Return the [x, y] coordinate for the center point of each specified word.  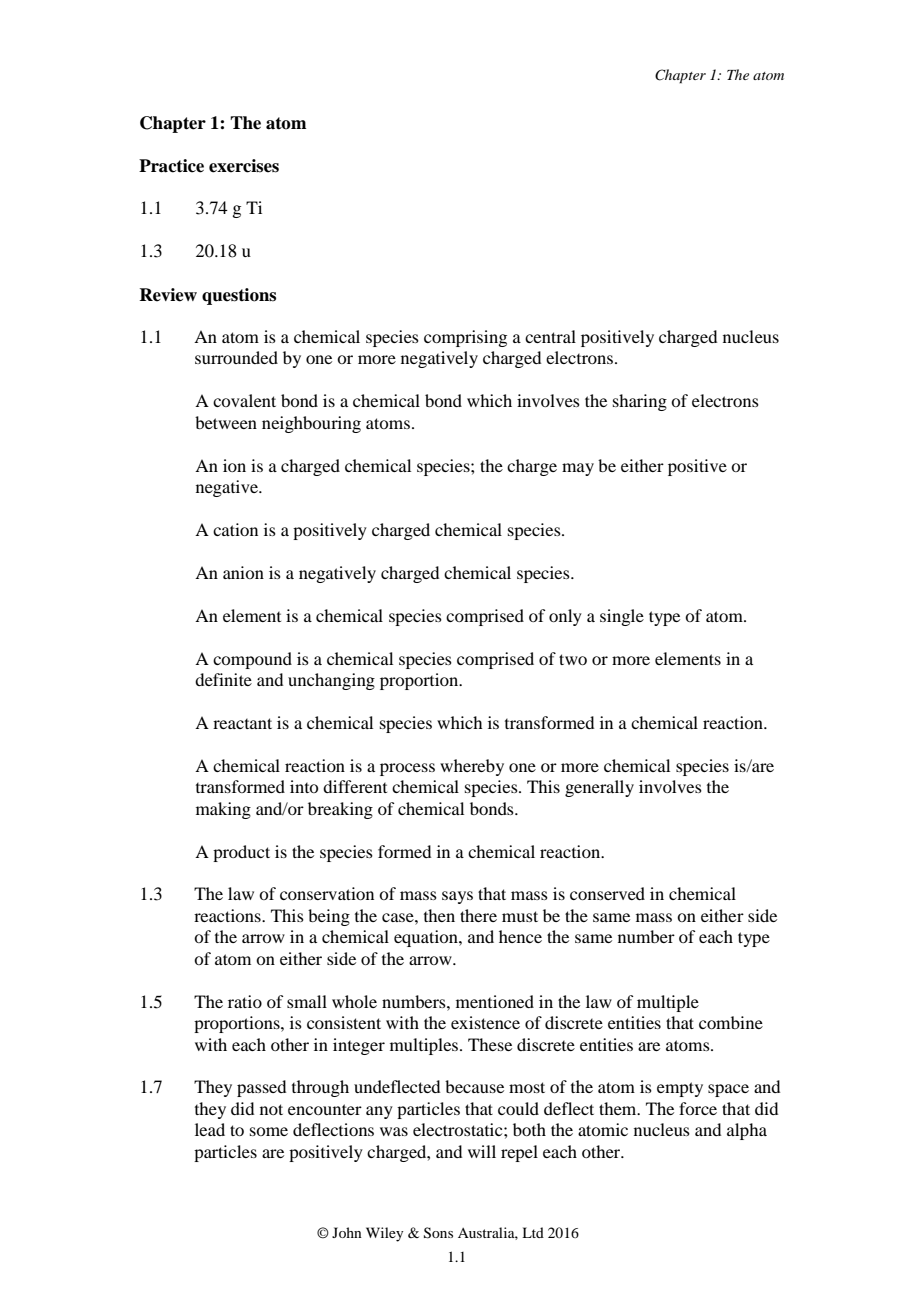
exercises [244, 166]
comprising [465, 338]
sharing [640, 402]
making [223, 810]
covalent [244, 400]
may [578, 469]
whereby [472, 767]
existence [485, 1022]
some [269, 1131]
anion [243, 572]
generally [599, 788]
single [622, 617]
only [565, 617]
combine [731, 1022]
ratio [245, 1001]
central [550, 336]
